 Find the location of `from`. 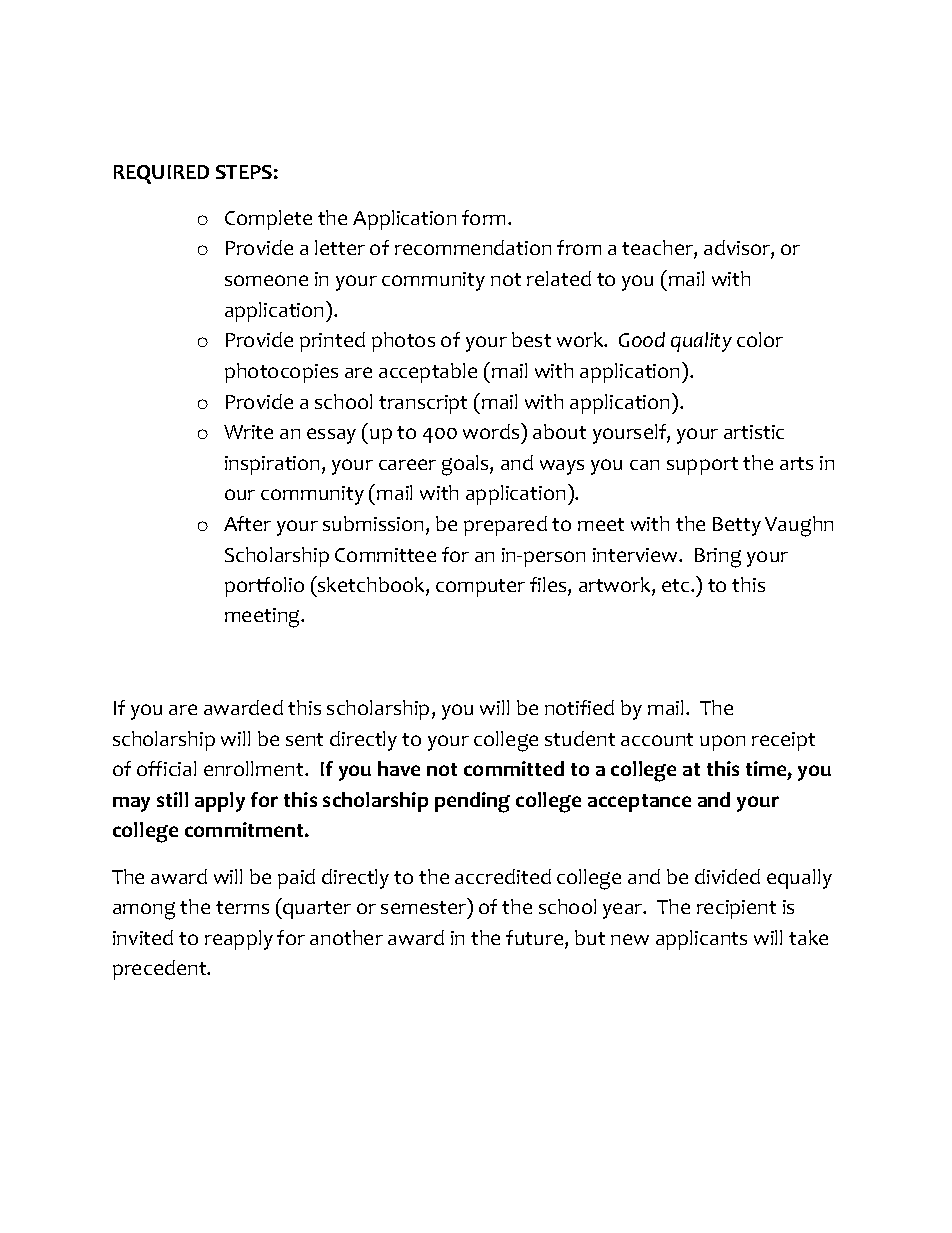

from is located at coordinates (579, 247).
